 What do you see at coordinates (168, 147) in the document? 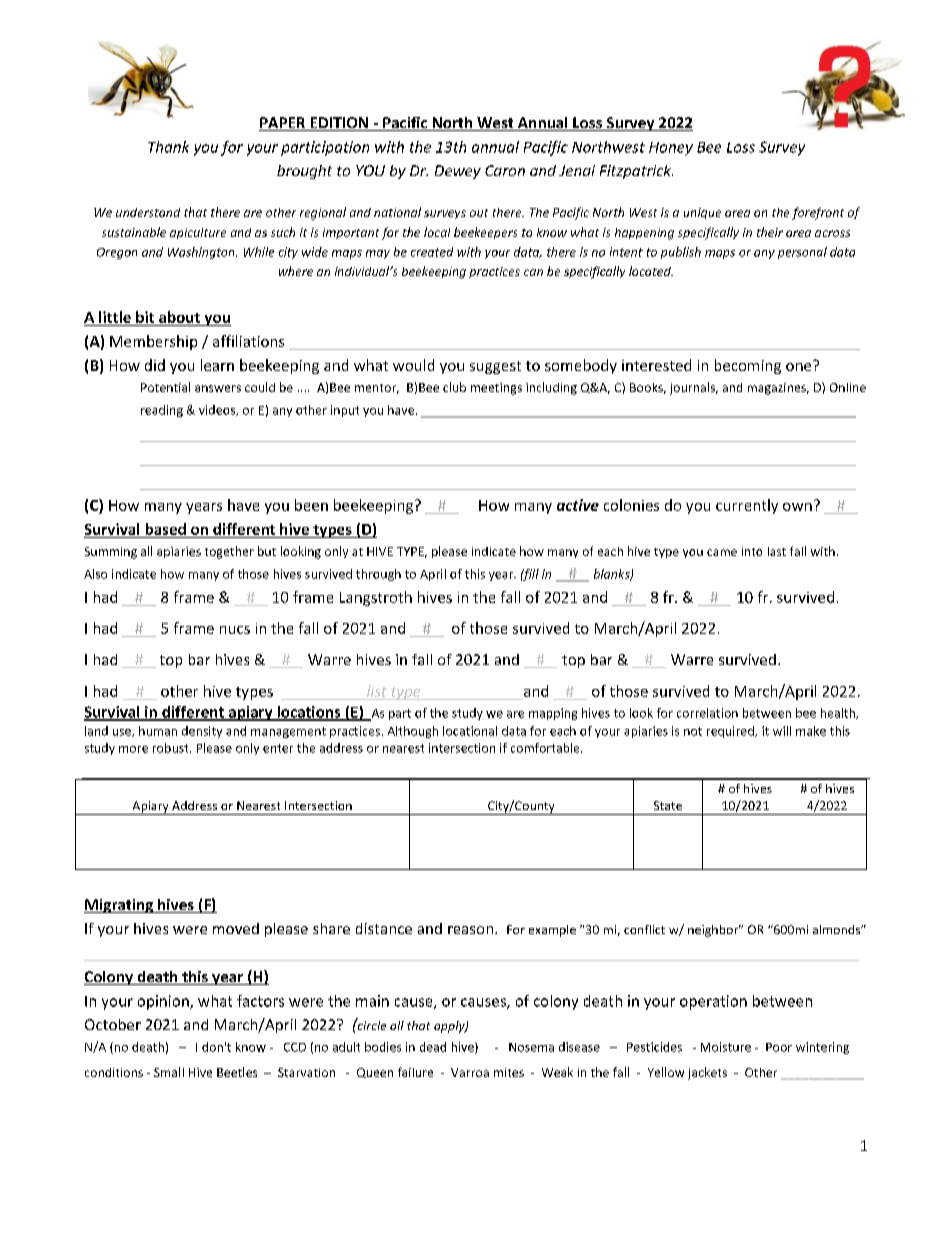
I see `Thank` at bounding box center [168, 147].
